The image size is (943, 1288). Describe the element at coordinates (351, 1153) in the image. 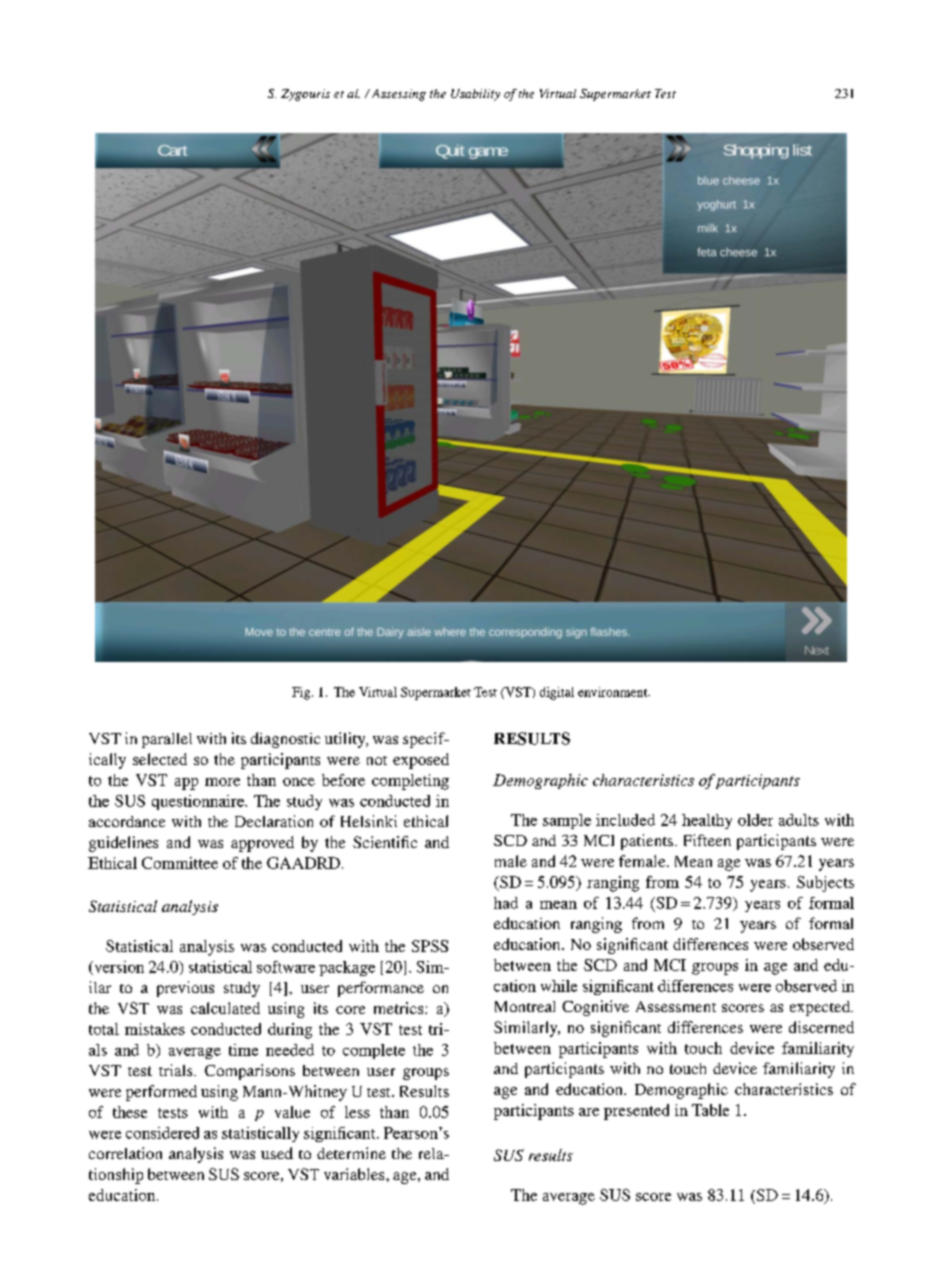

I see `determine` at that location.
